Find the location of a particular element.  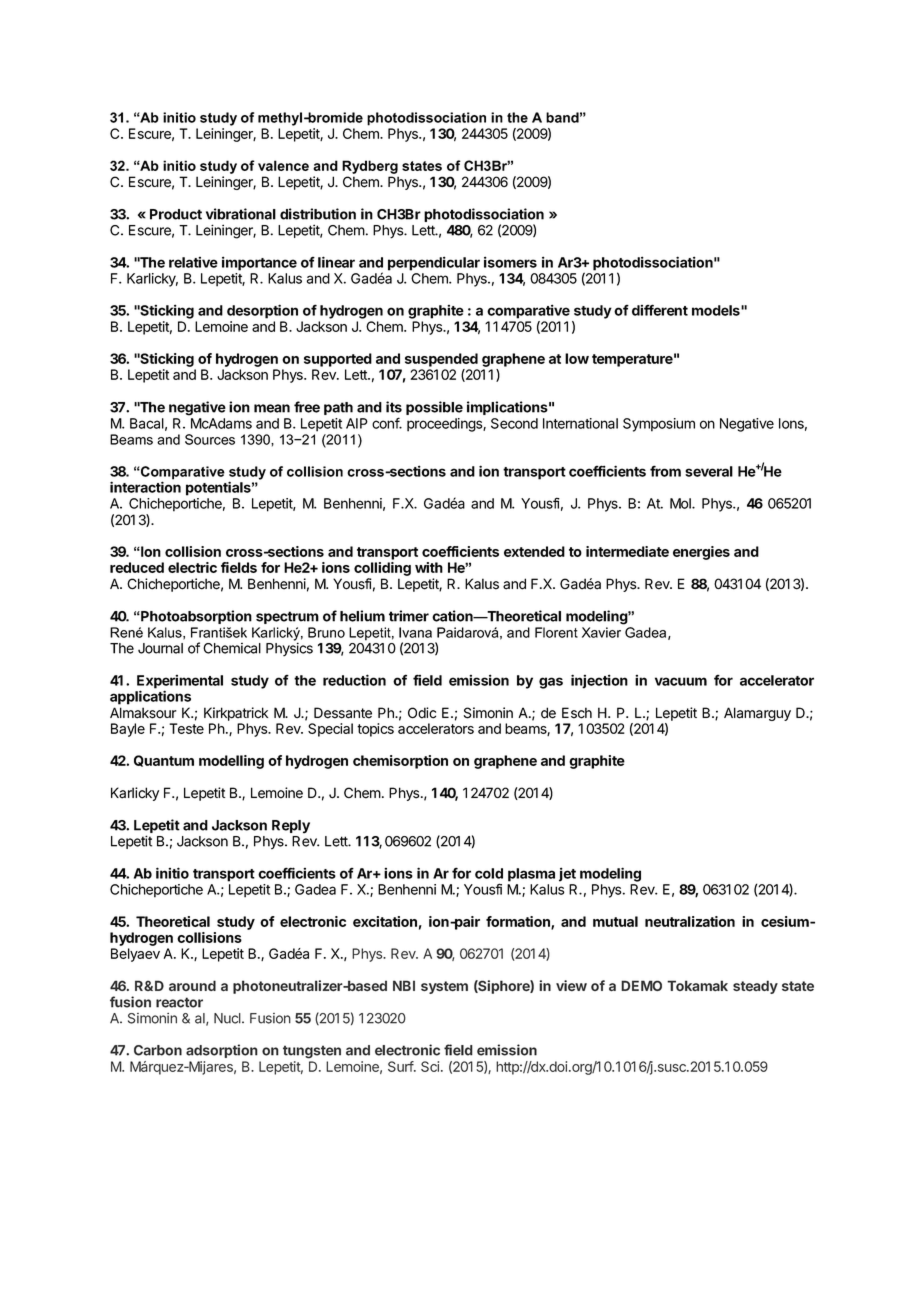

Tokamak is located at coordinates (697, 985).
